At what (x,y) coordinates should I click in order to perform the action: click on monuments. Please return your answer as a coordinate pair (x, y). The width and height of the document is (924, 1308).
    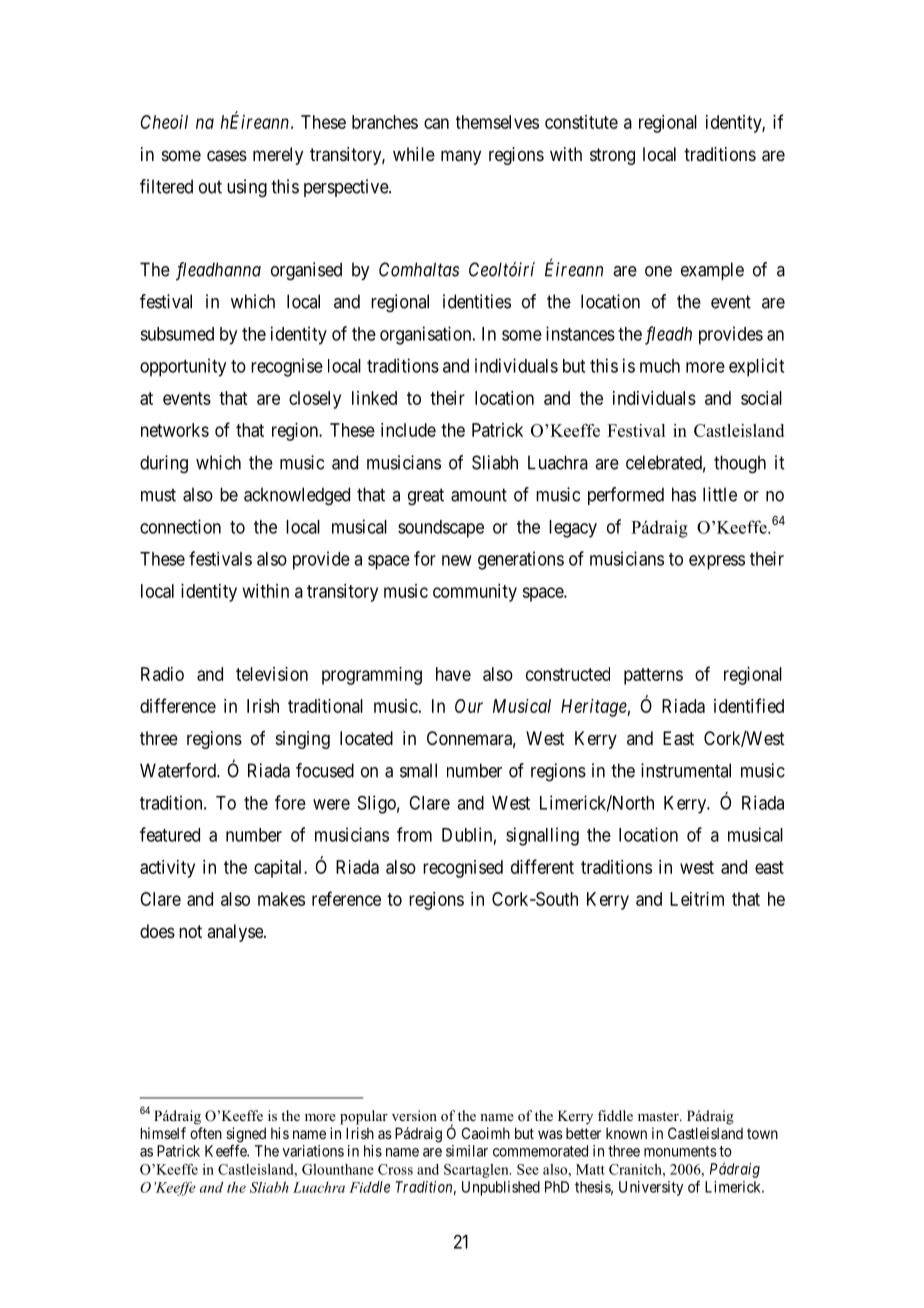
    Looking at the image, I should click on (680, 1151).
